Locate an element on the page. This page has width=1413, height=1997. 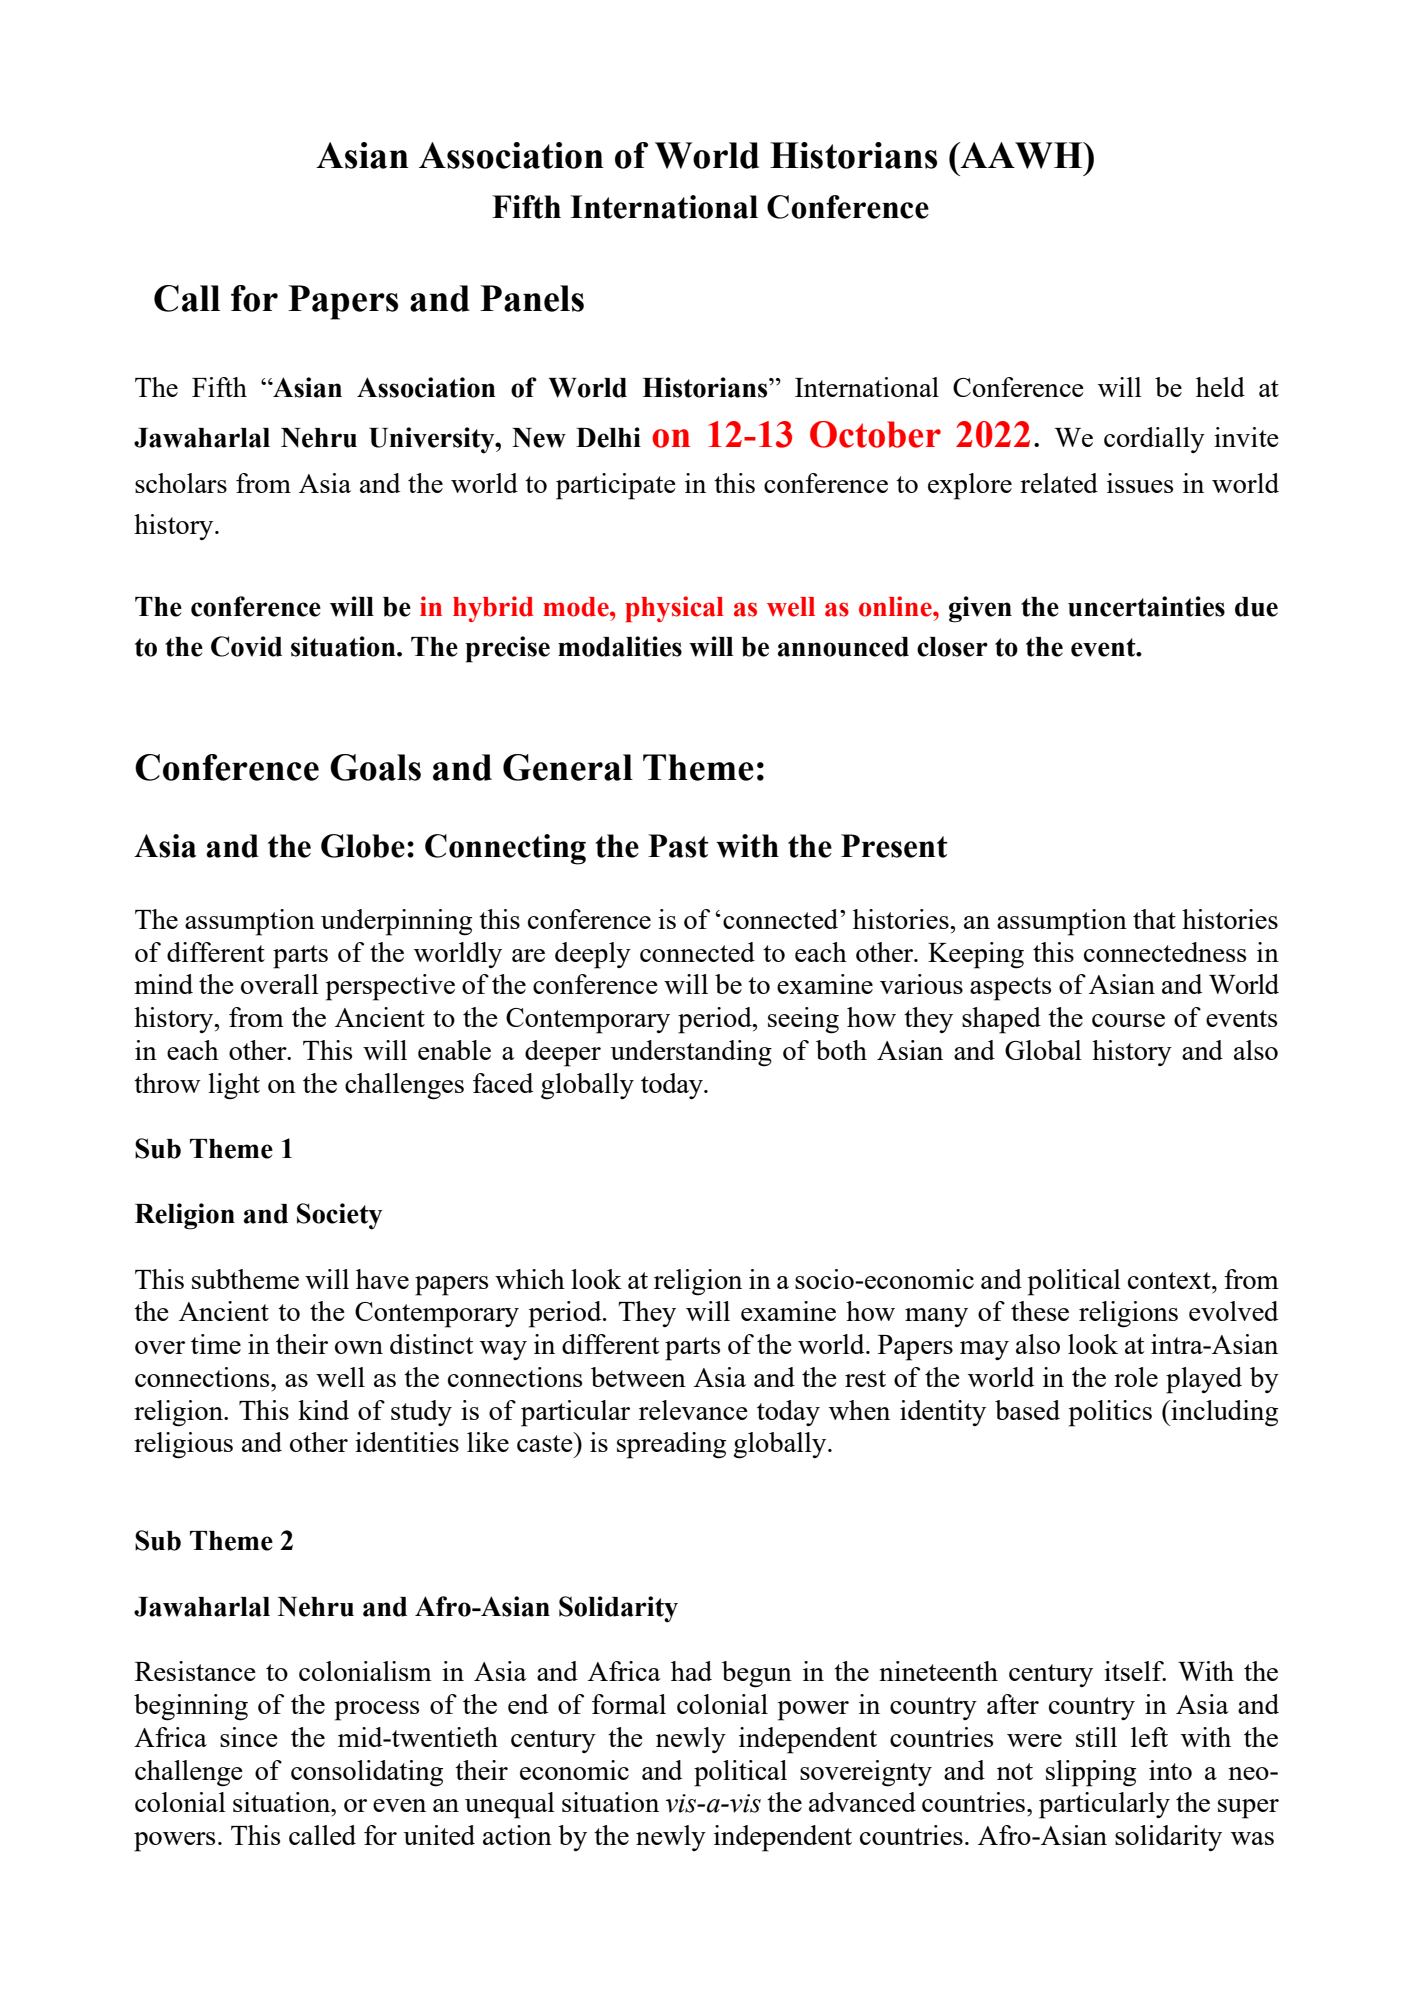
understanding is located at coordinates (691, 1053).
